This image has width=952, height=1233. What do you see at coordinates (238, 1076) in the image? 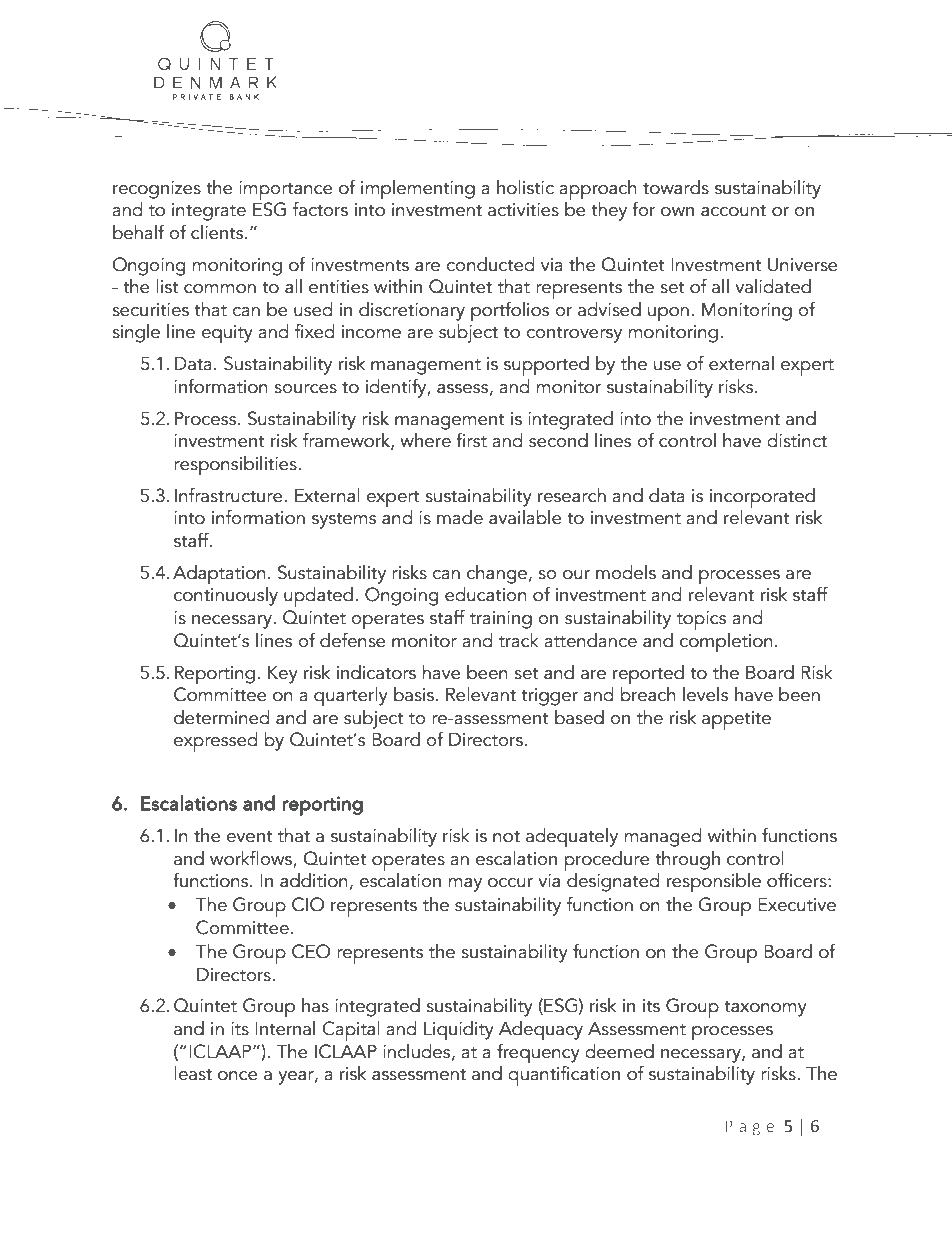
I see `once` at bounding box center [238, 1076].
